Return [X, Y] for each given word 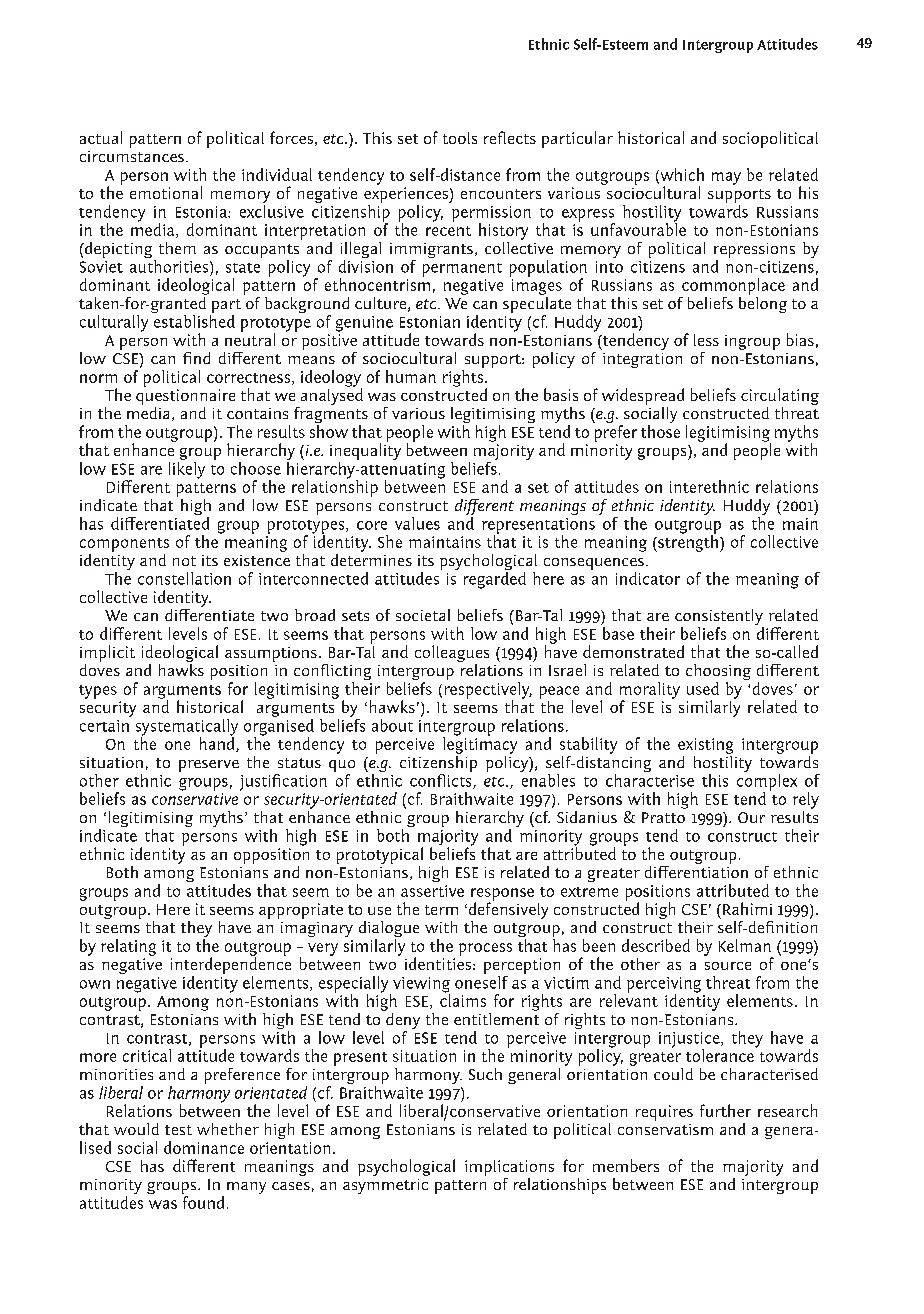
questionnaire [185, 397]
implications [509, 1168]
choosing [718, 673]
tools [460, 138]
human [411, 376]
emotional [166, 192]
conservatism [665, 1129]
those [660, 431]
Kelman [745, 945]
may [726, 178]
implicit [107, 653]
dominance [204, 1147]
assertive [432, 891]
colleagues [452, 655]
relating [128, 947]
